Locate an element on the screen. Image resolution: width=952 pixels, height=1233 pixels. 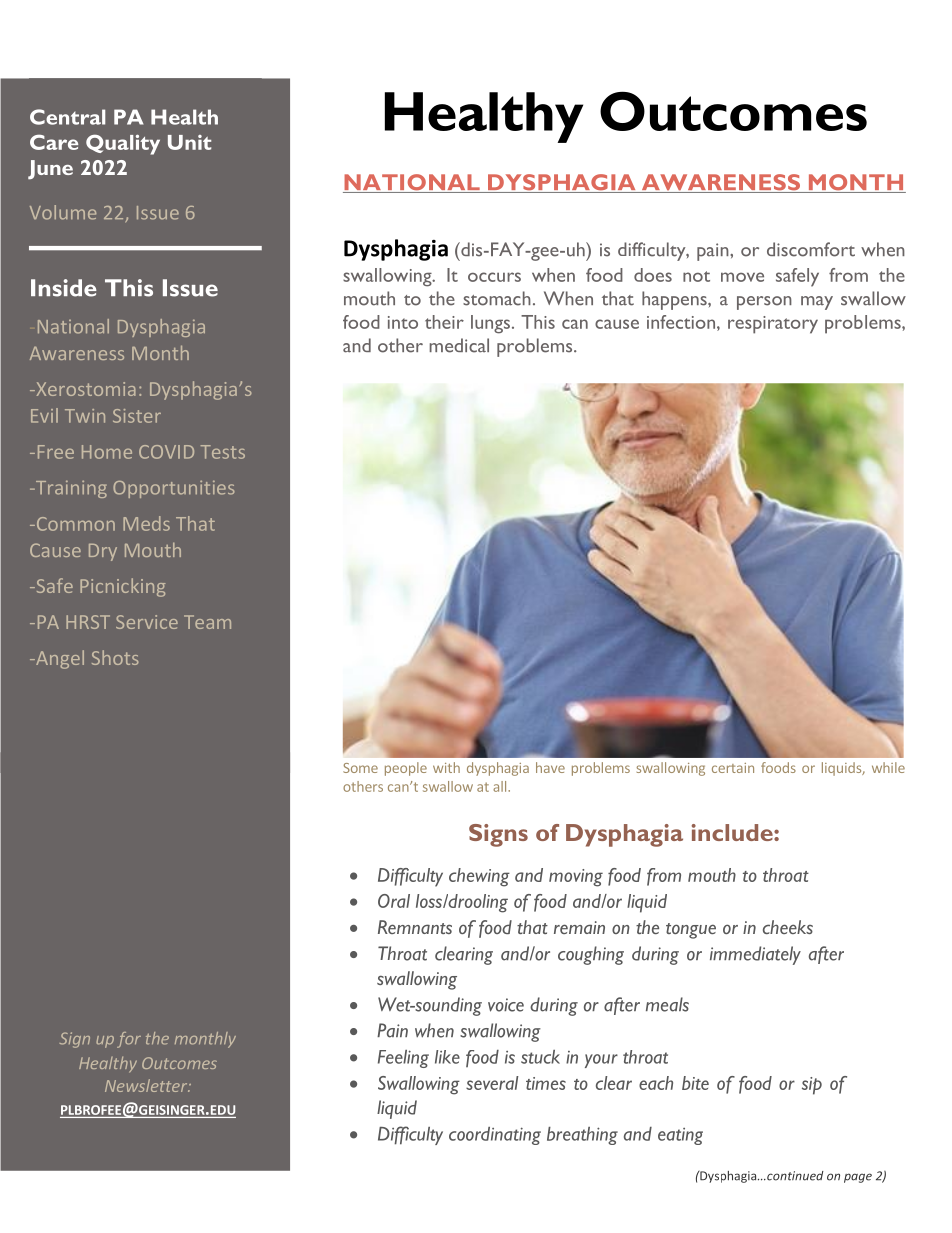
Quality is located at coordinates (123, 144).
